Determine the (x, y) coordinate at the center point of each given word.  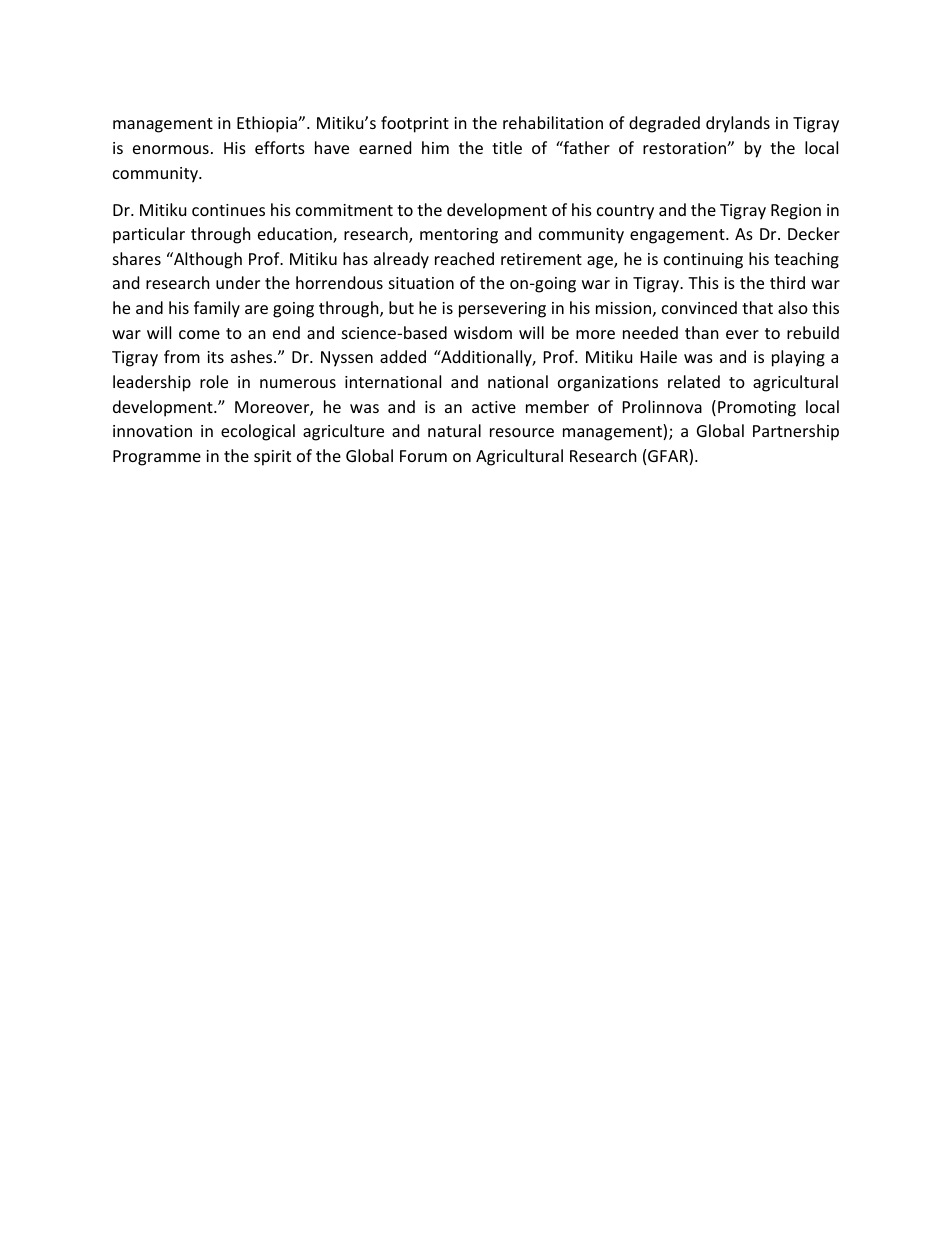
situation (421, 283)
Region (796, 212)
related (694, 381)
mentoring (459, 236)
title (507, 147)
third (787, 282)
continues (228, 210)
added (403, 356)
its (215, 357)
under (238, 282)
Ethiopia (268, 124)
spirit (272, 458)
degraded (664, 124)
